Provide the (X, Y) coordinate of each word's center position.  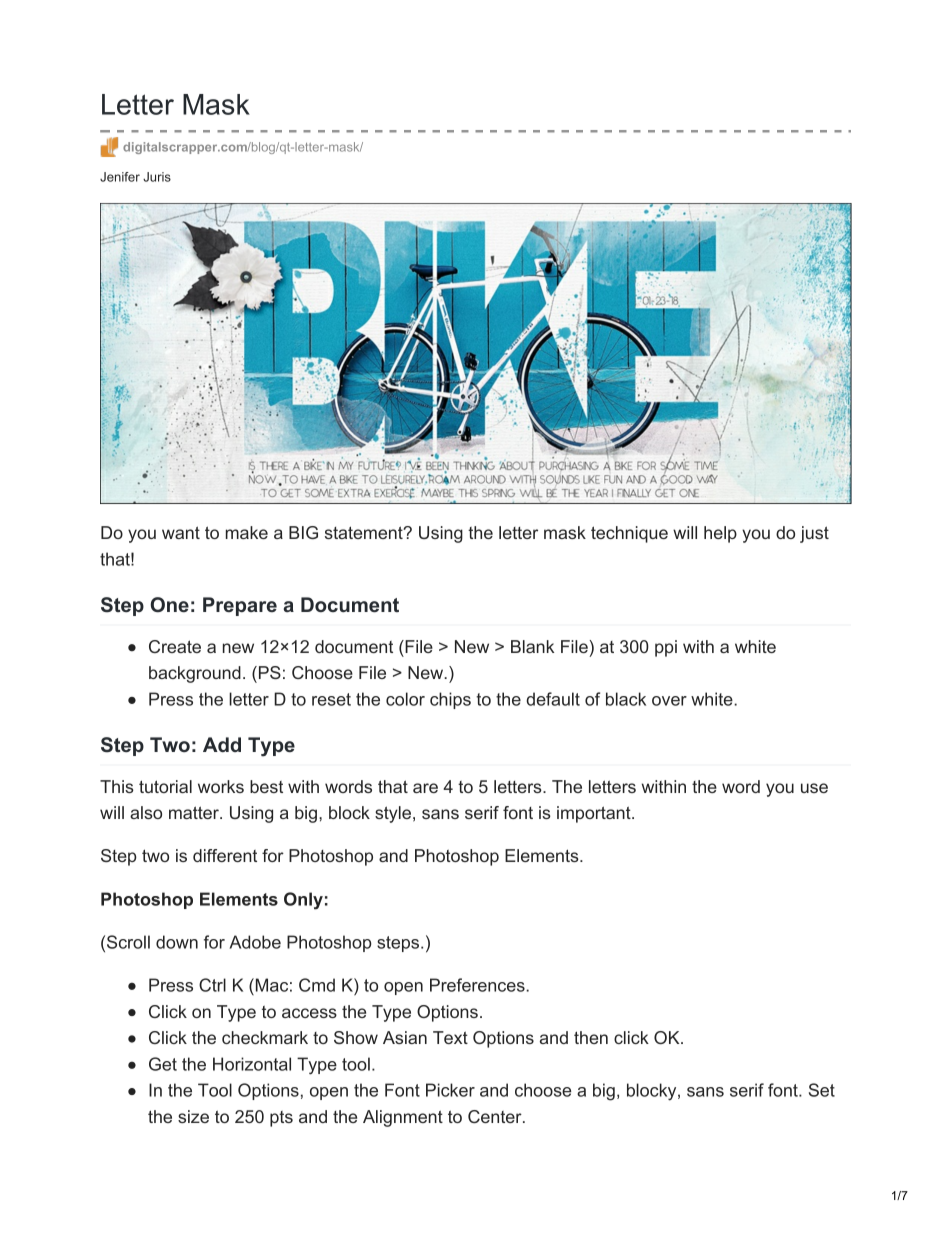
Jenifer (120, 177)
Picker (450, 1090)
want (181, 532)
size (193, 1116)
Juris (157, 177)
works (221, 786)
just (814, 534)
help (720, 534)
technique (629, 534)
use (814, 788)
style (393, 814)
